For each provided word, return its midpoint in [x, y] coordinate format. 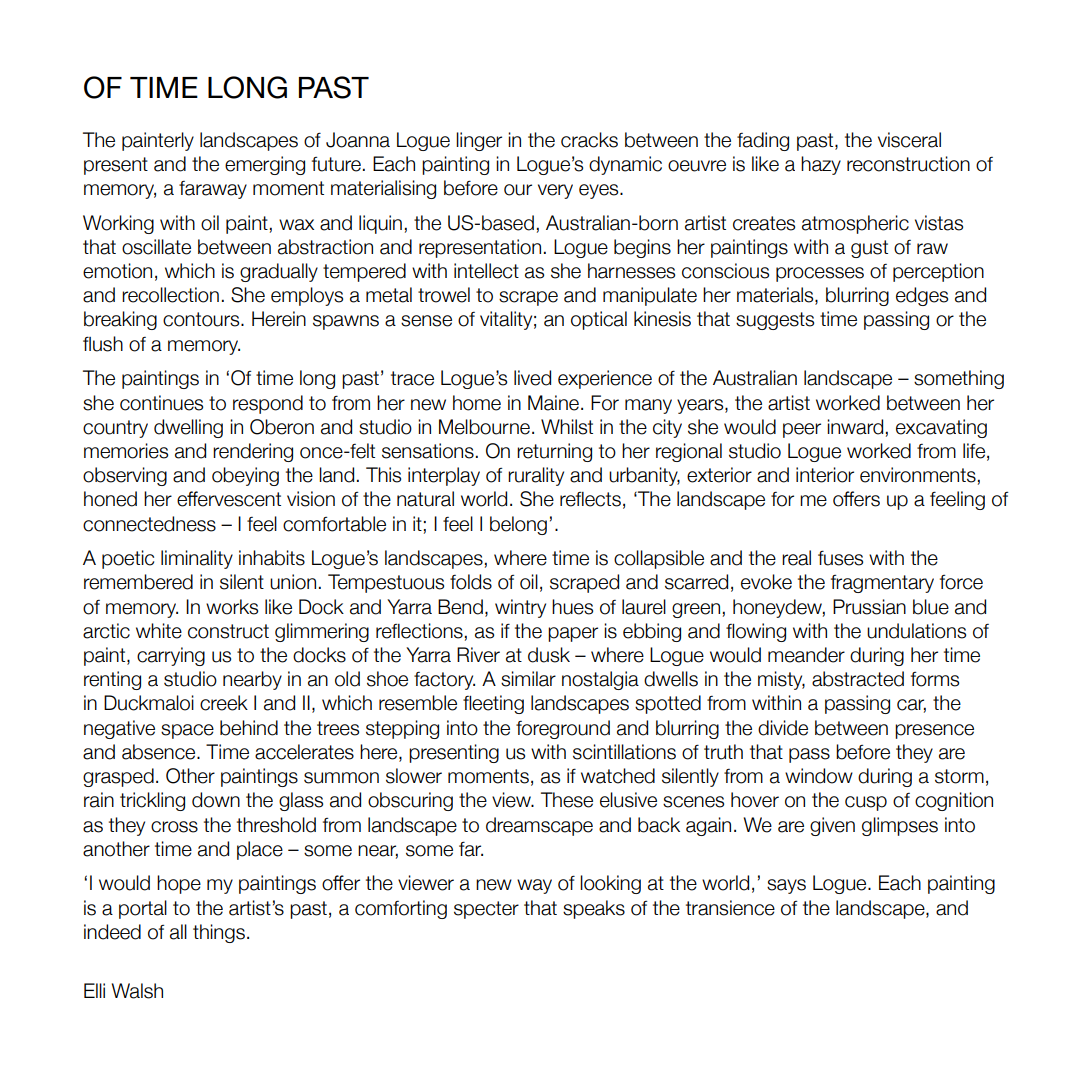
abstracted [858, 679]
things [219, 933]
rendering [253, 452]
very [555, 191]
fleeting [493, 704]
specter [486, 910]
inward [855, 427]
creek [224, 703]
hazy [821, 165]
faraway [213, 190]
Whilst [567, 427]
